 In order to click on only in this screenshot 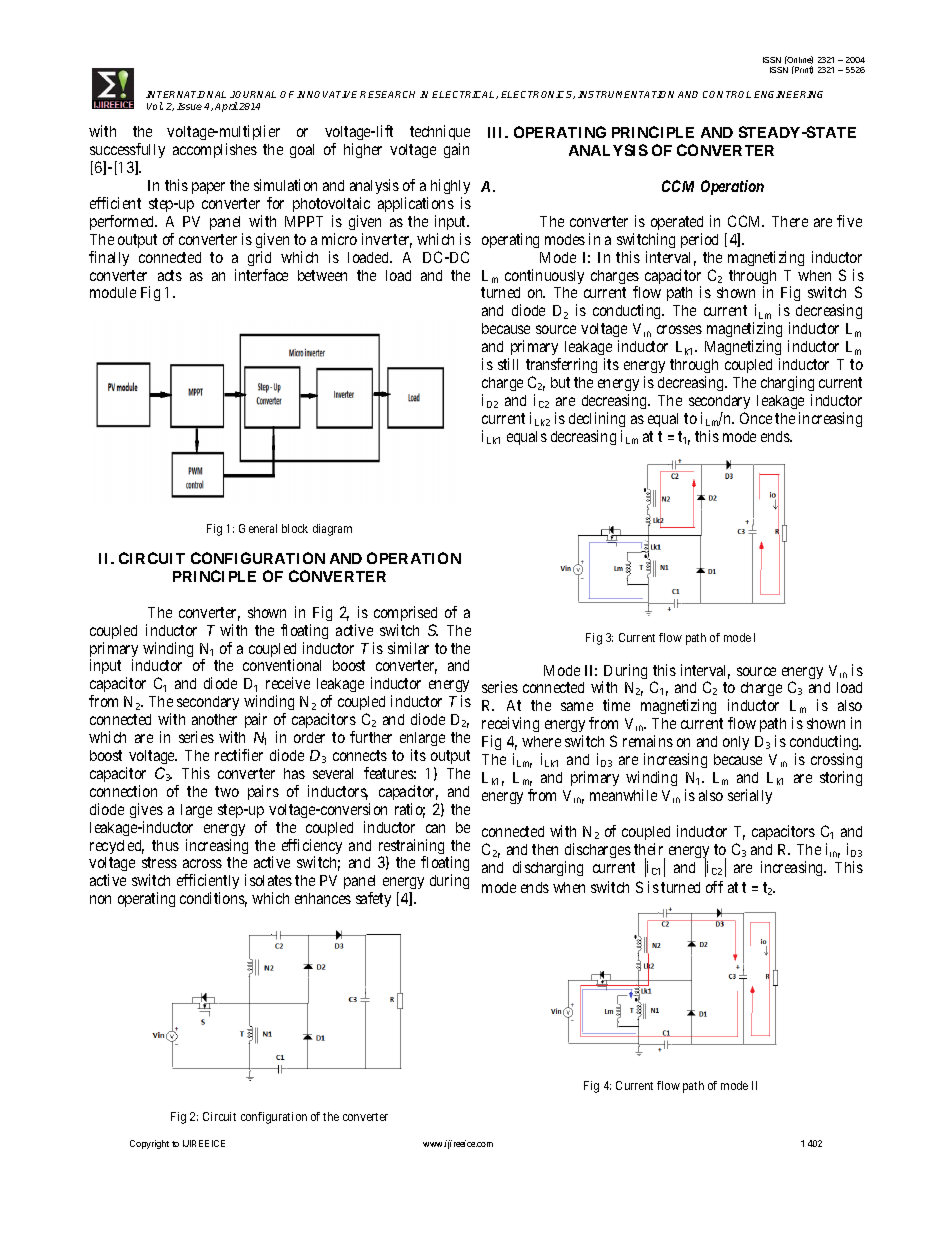, I will do `click(736, 743)`.
